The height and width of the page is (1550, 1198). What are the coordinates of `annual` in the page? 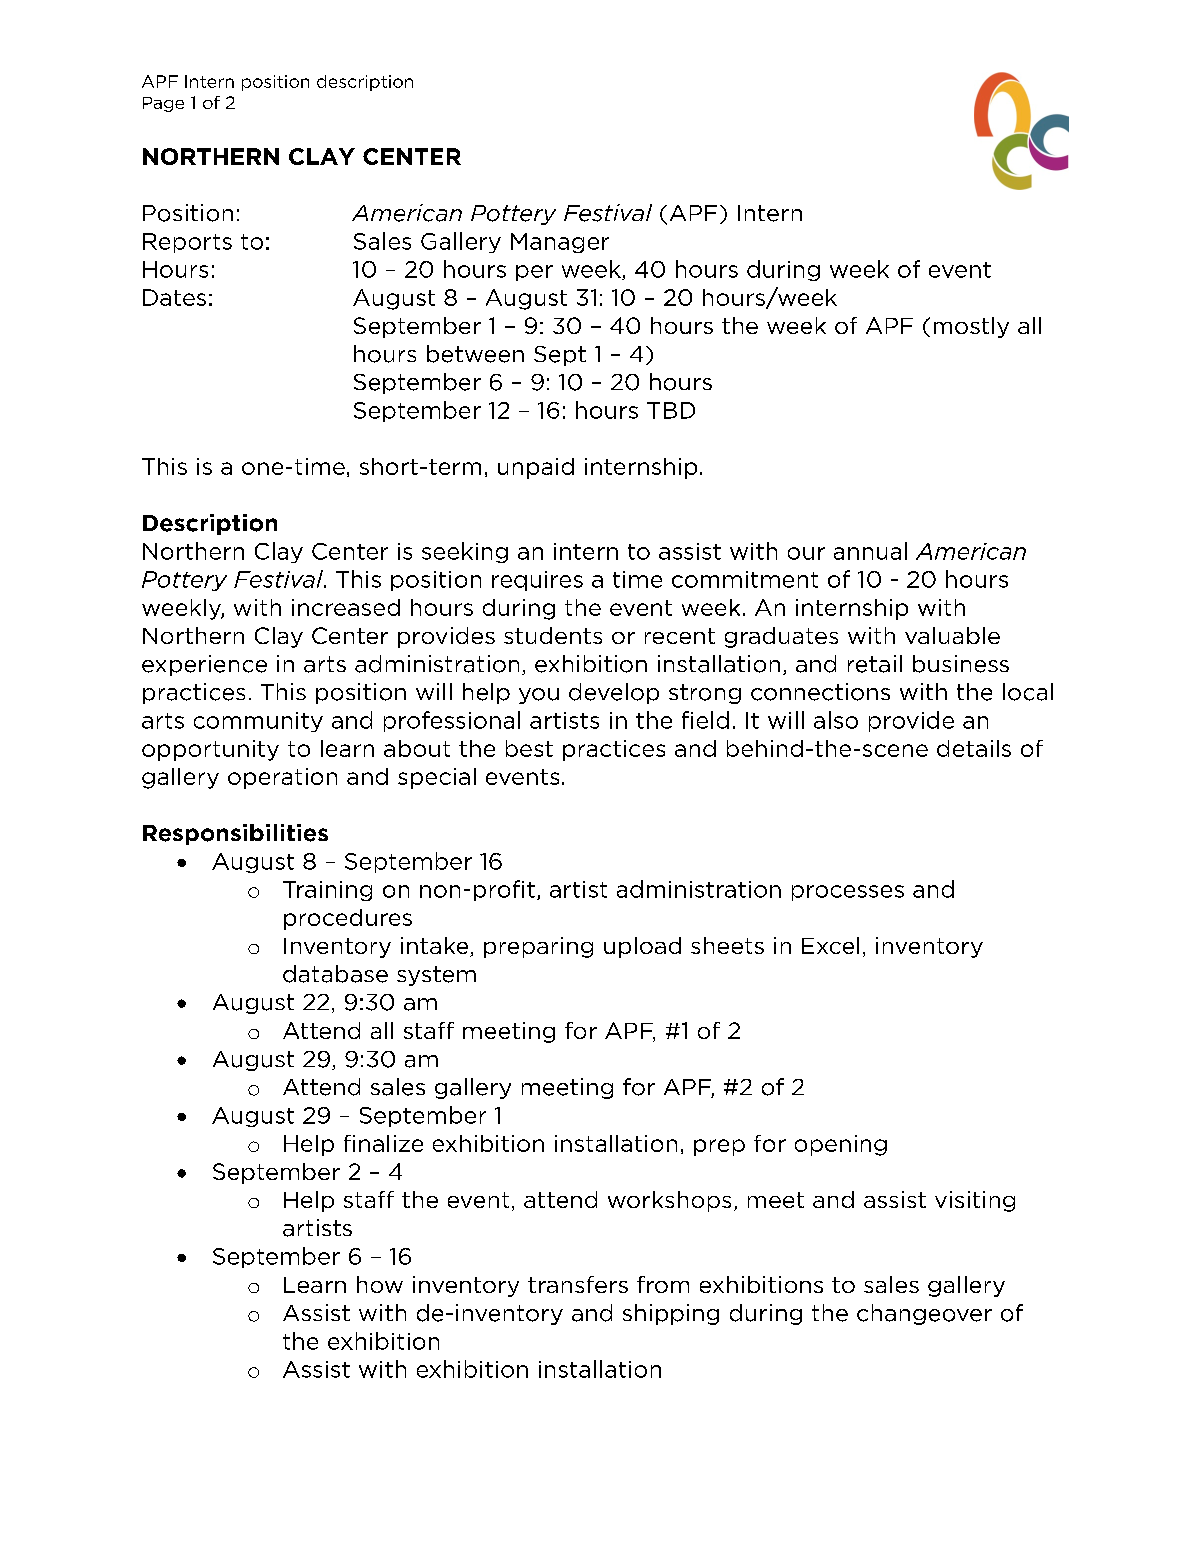 It's located at (870, 551).
